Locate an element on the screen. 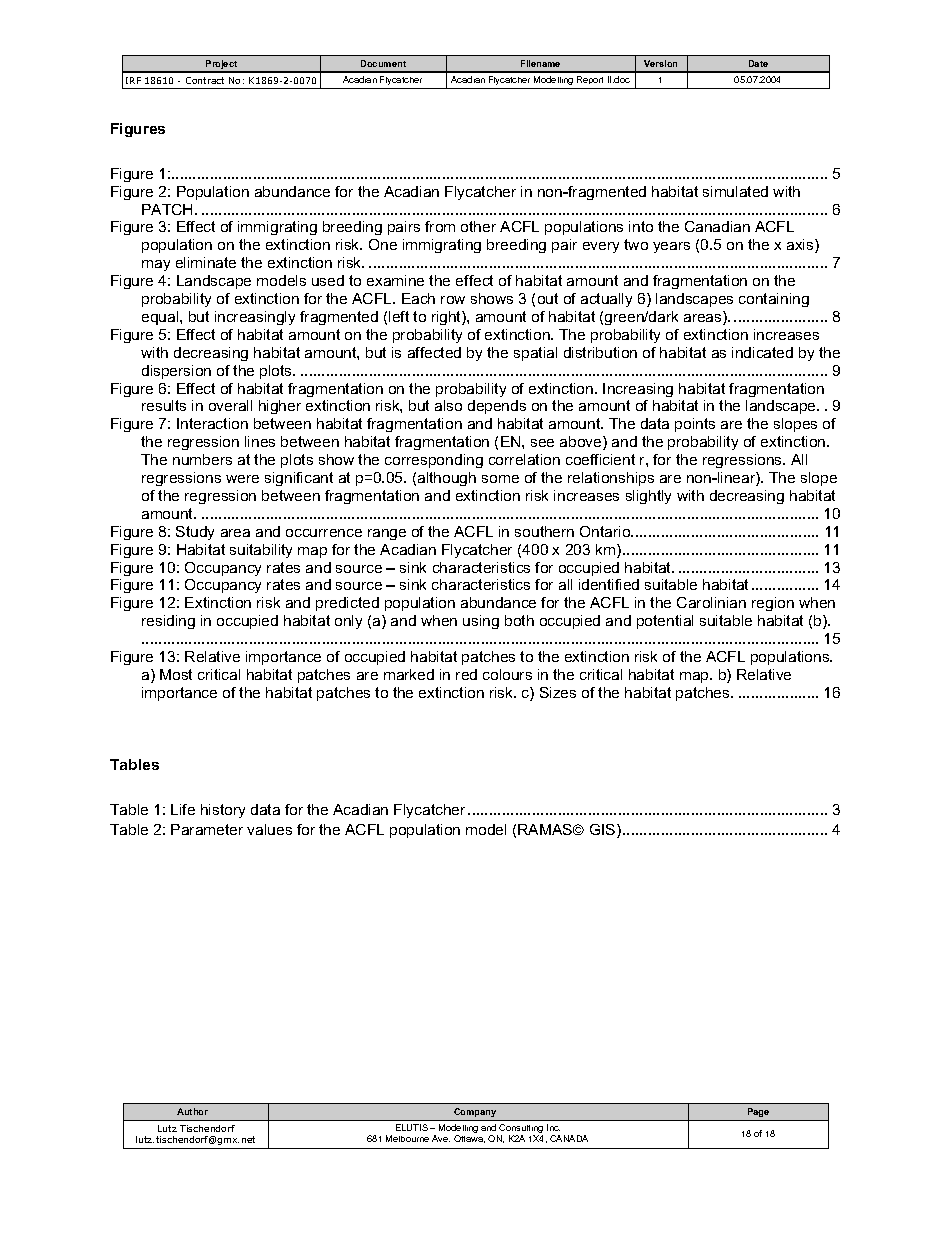 The width and height of the screenshot is (952, 1233). Author is located at coordinates (192, 1111).
